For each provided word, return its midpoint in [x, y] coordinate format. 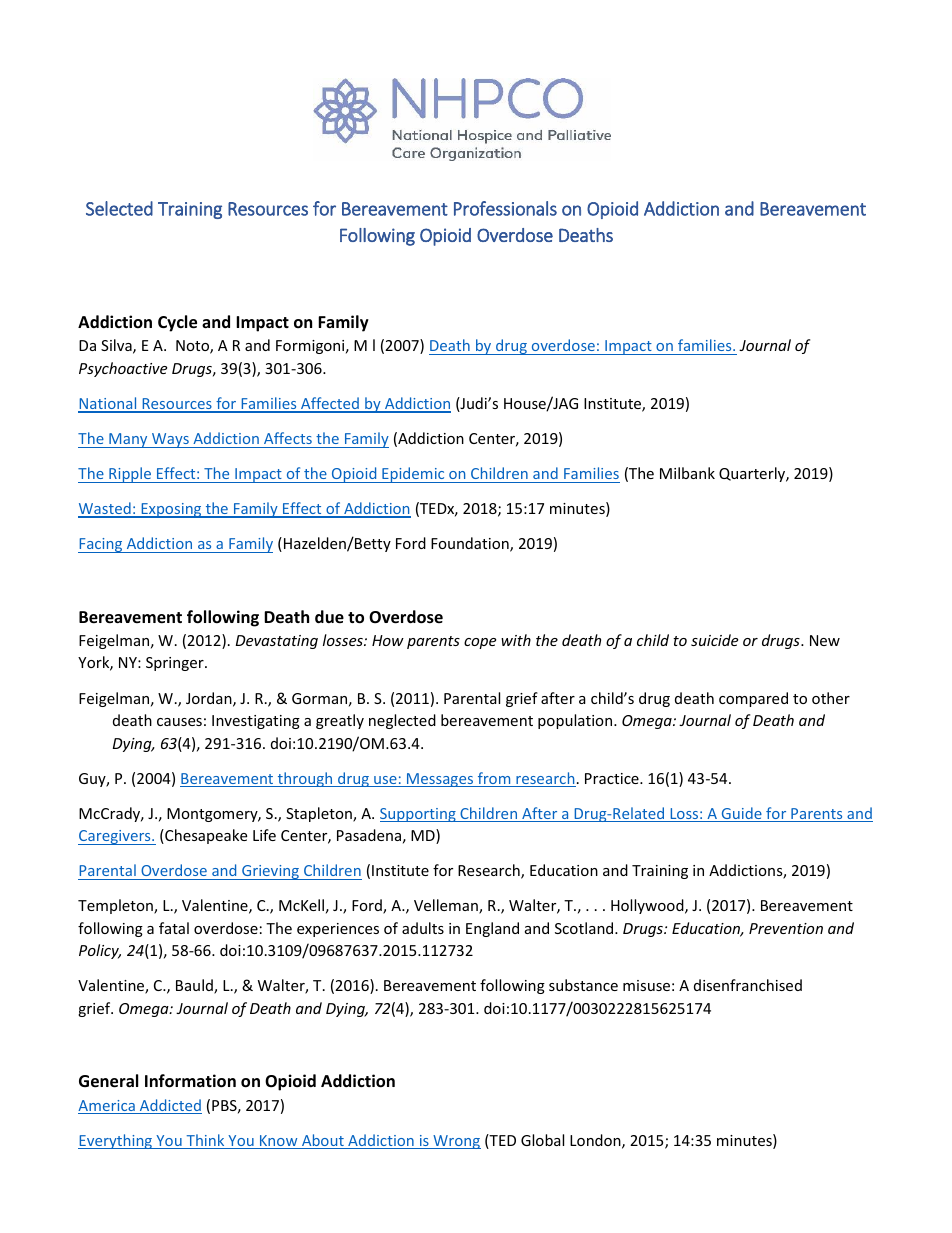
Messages [440, 780]
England [492, 929]
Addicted [170, 1106]
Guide [741, 814]
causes [179, 722]
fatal [174, 928]
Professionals [505, 208]
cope [480, 643]
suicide [714, 640]
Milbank [687, 473]
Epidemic [413, 475]
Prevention [786, 928]
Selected [119, 208]
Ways [170, 440]
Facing [101, 545]
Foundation [471, 544]
